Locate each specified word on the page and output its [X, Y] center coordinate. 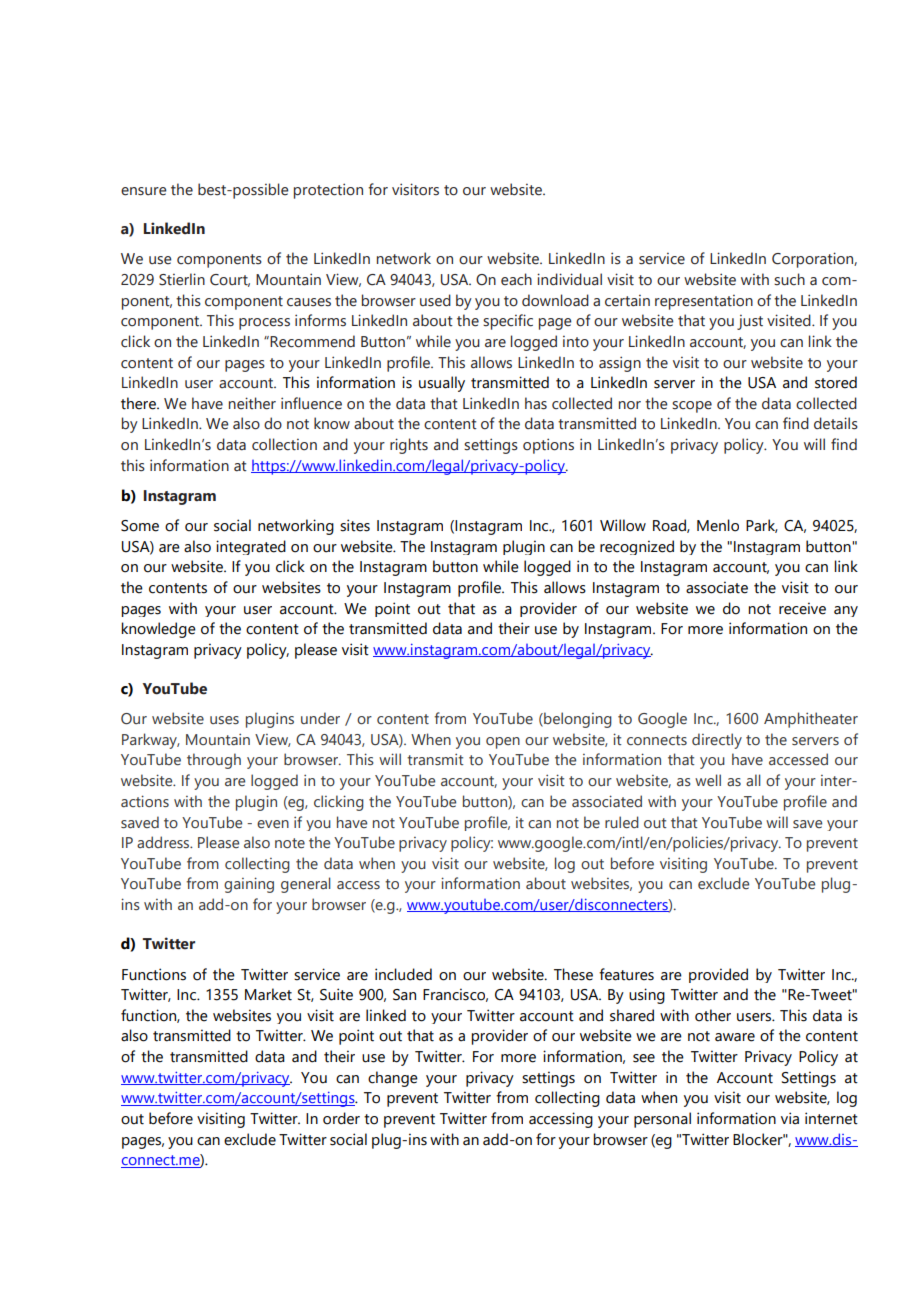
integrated [251, 547]
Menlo [718, 525]
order [341, 1118]
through [214, 761]
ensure [144, 191]
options [548, 446]
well [708, 780]
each [516, 279]
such [789, 279]
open [503, 743]
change [393, 1079]
